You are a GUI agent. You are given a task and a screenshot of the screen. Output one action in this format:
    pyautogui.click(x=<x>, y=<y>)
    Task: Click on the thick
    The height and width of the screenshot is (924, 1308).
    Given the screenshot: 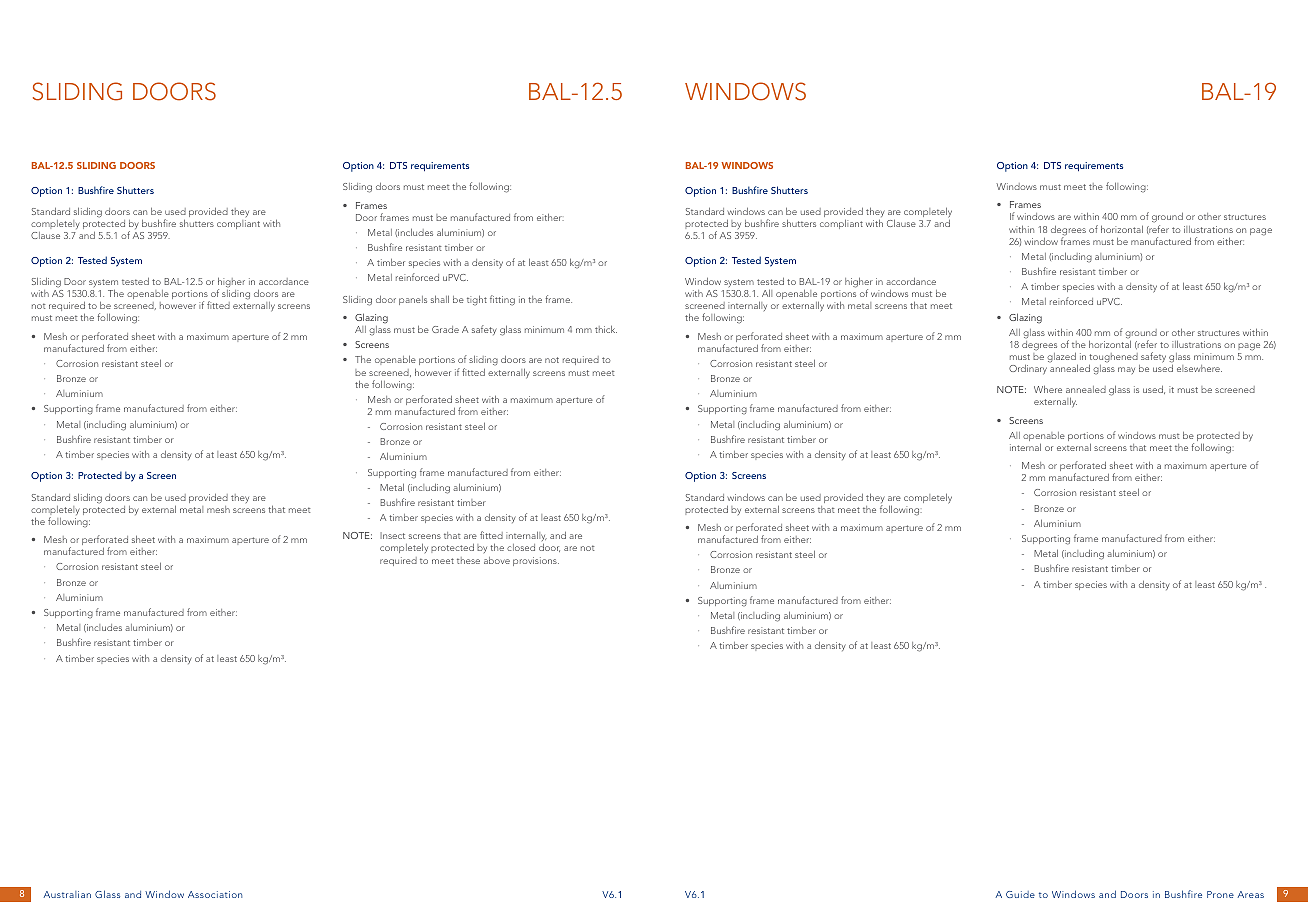 What is the action you would take?
    pyautogui.click(x=606, y=329)
